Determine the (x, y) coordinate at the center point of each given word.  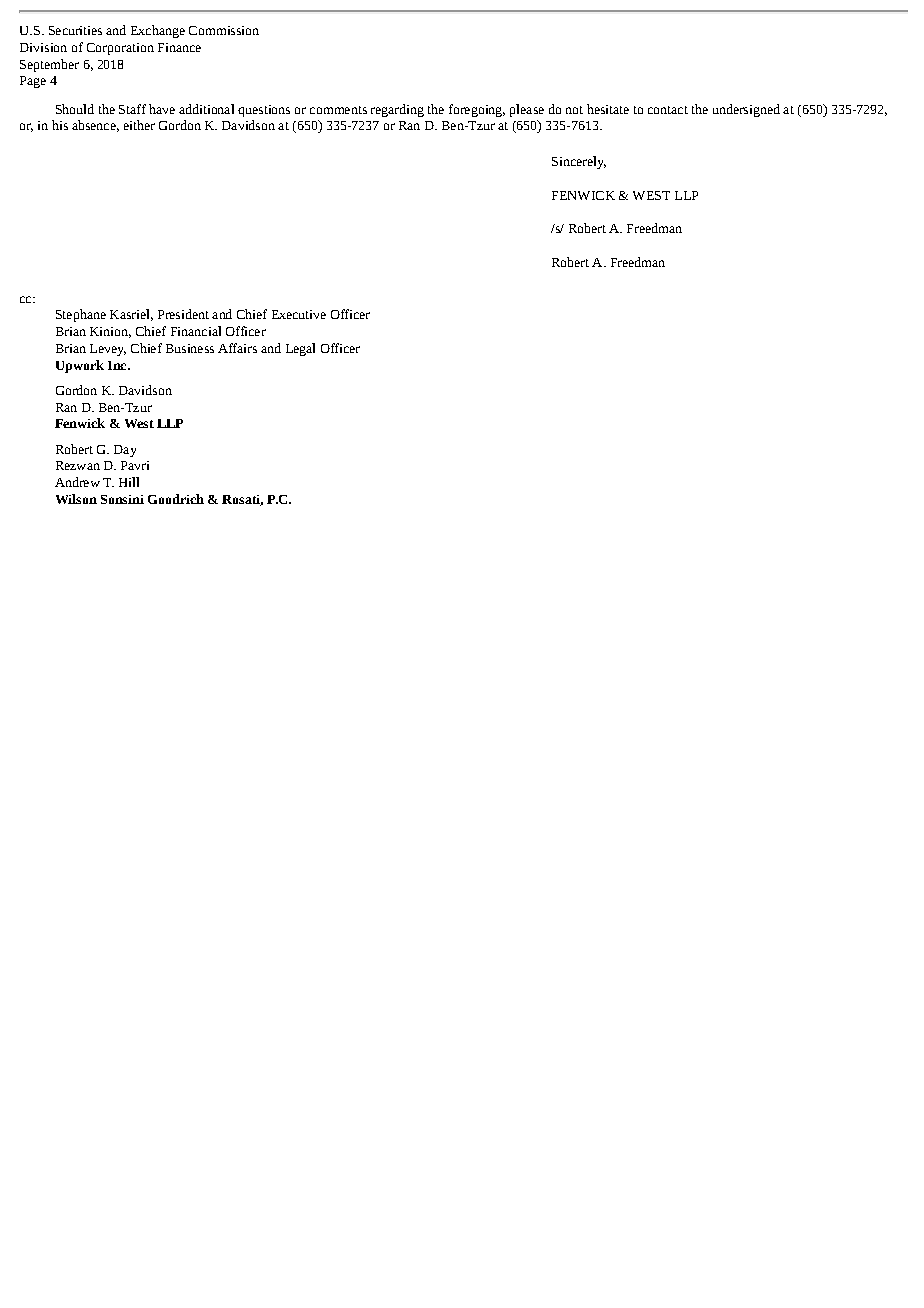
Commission (224, 30)
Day (125, 451)
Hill (129, 482)
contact (668, 110)
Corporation (120, 49)
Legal (300, 349)
